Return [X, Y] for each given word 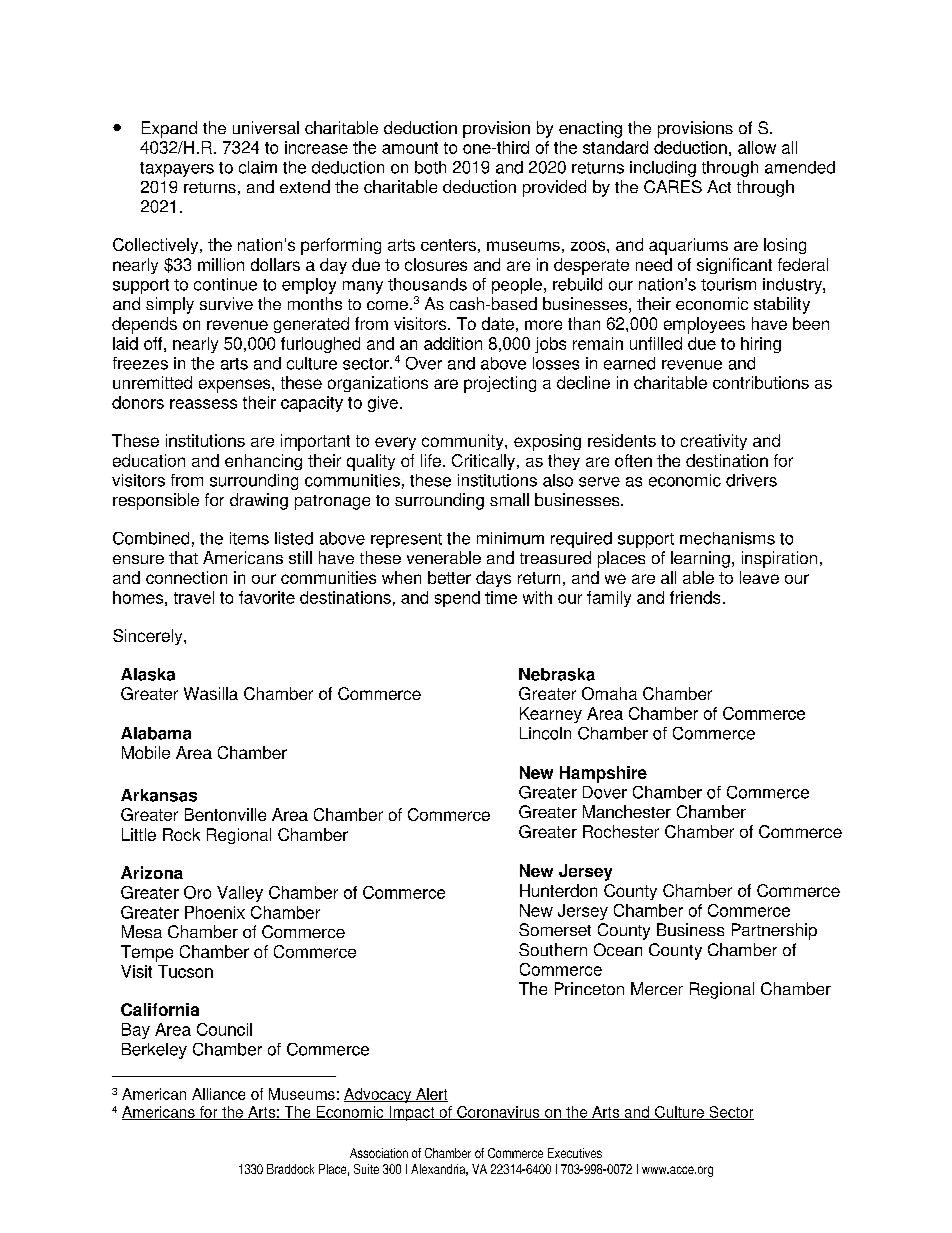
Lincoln [545, 733]
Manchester [627, 811]
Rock [181, 834]
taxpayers [177, 169]
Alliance [218, 1094]
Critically [485, 462]
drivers [751, 480]
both [430, 167]
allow [757, 147]
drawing [259, 501]
